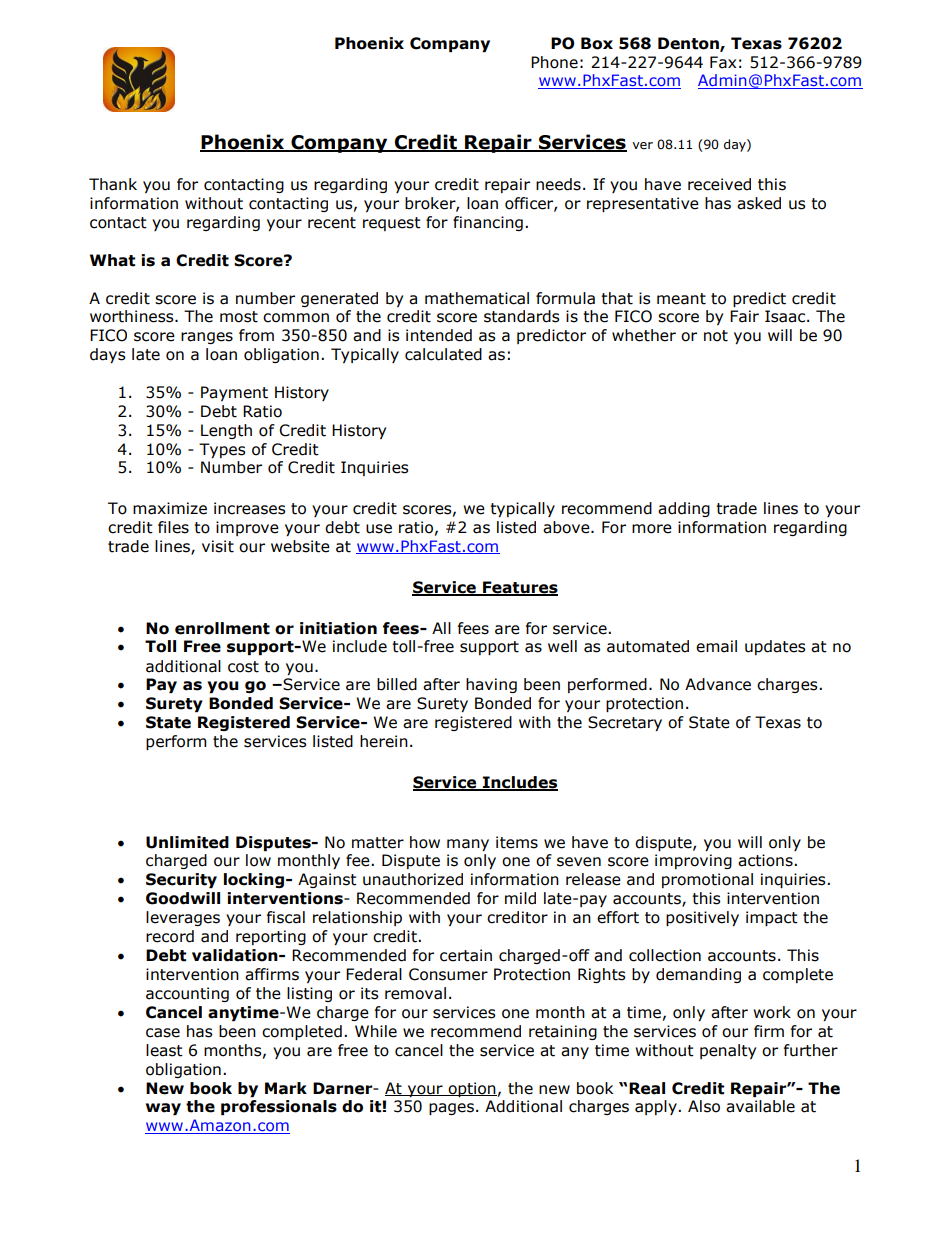 The width and height of the screenshot is (952, 1233). Describe the element at coordinates (554, 62) in the screenshot. I see `Phone` at that location.
